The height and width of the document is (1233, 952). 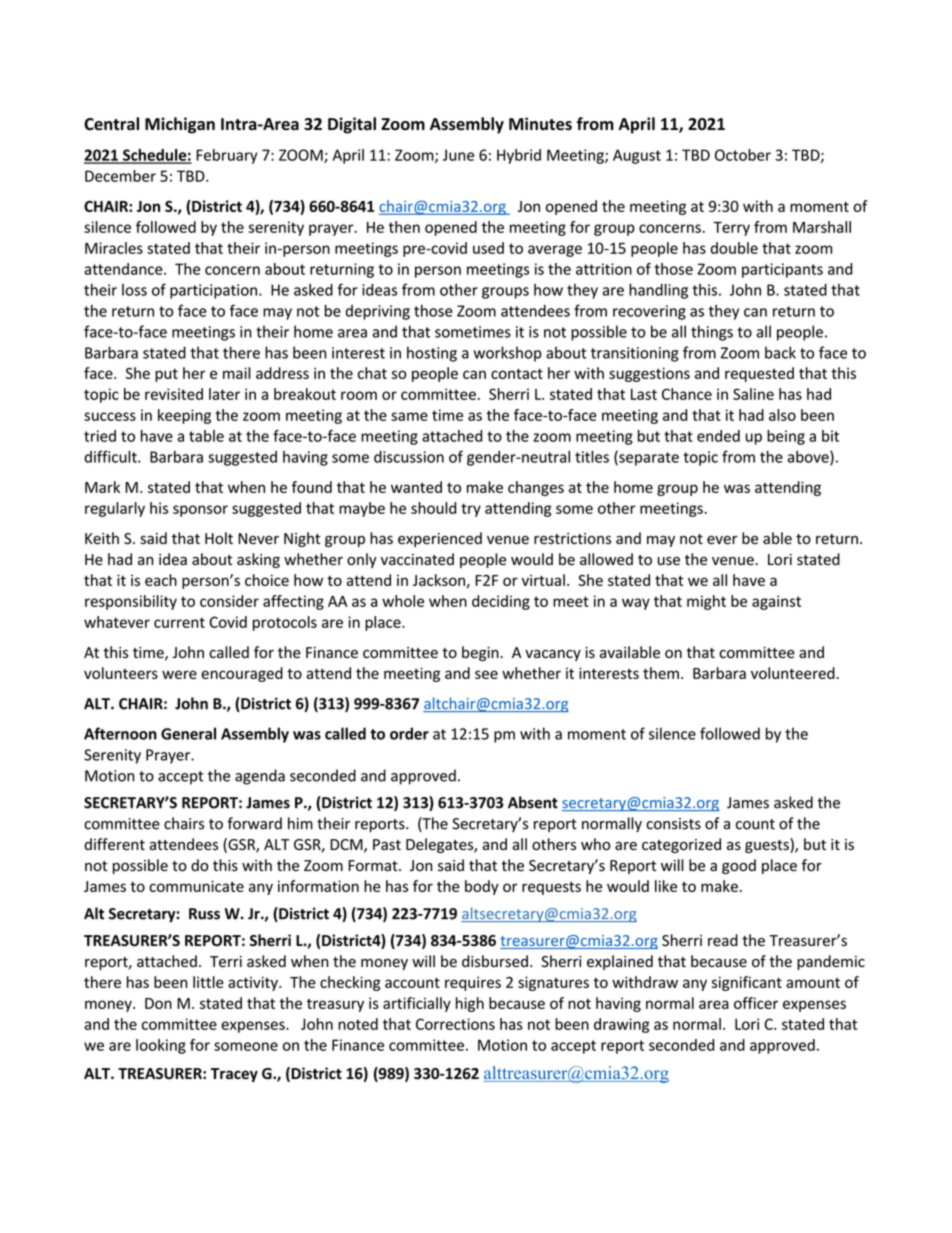 What do you see at coordinates (458, 155) in the document?
I see `June` at bounding box center [458, 155].
